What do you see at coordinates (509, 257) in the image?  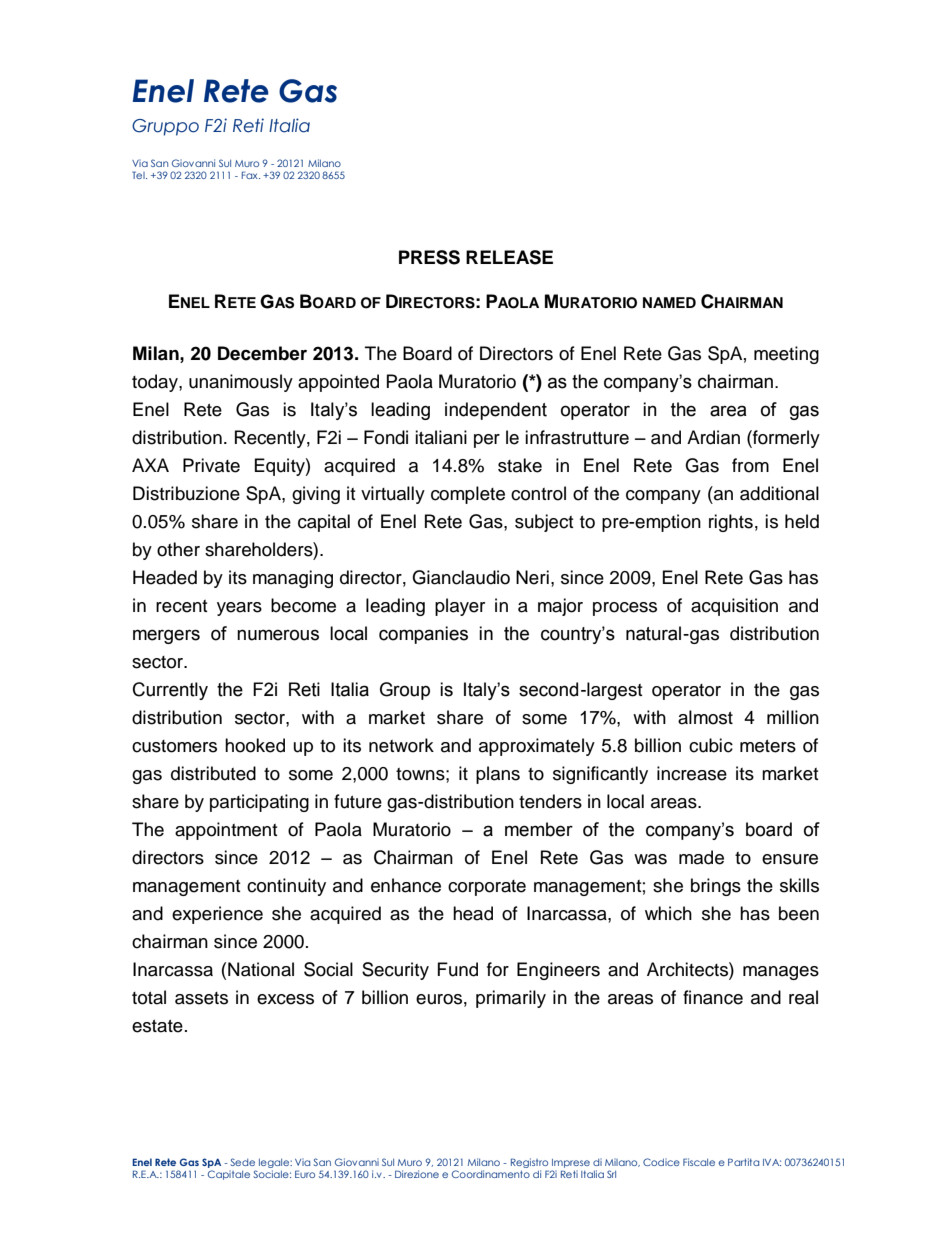 I see `RELEASE` at bounding box center [509, 257].
